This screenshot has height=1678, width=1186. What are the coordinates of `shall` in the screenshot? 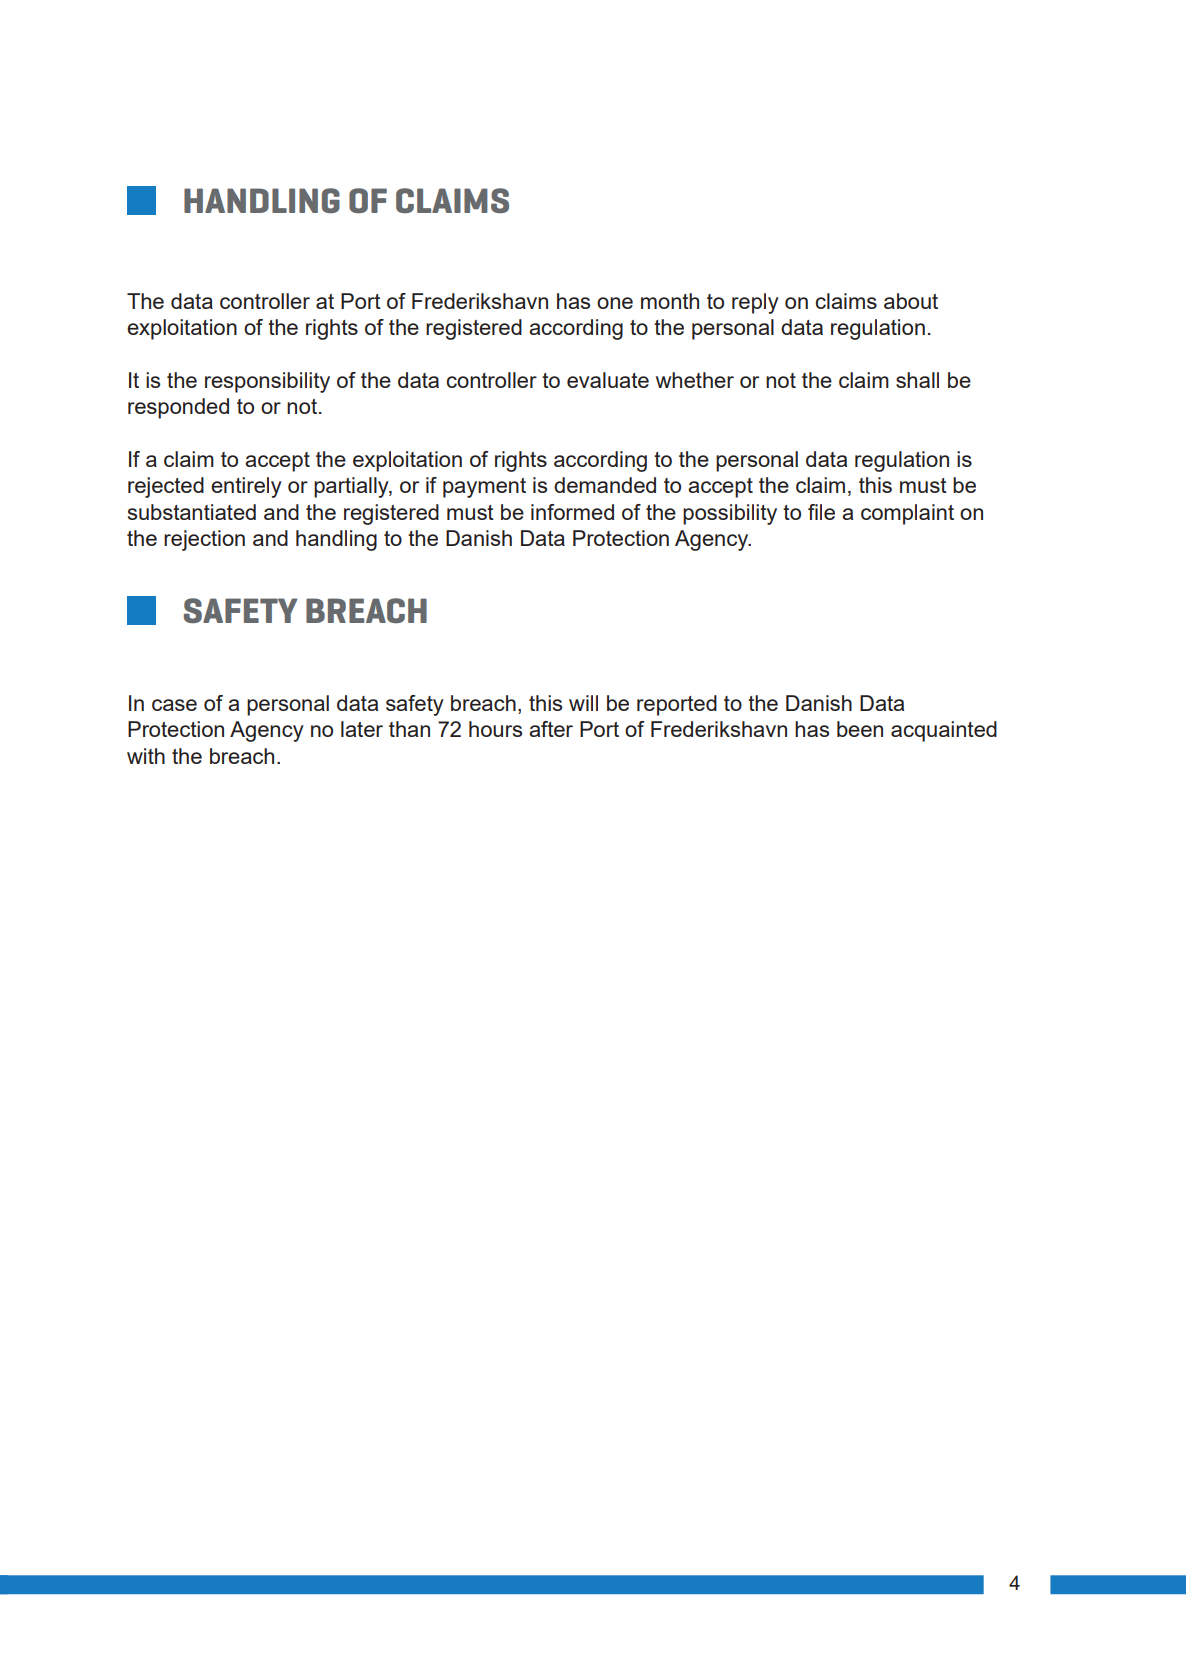 It's located at (917, 380).
